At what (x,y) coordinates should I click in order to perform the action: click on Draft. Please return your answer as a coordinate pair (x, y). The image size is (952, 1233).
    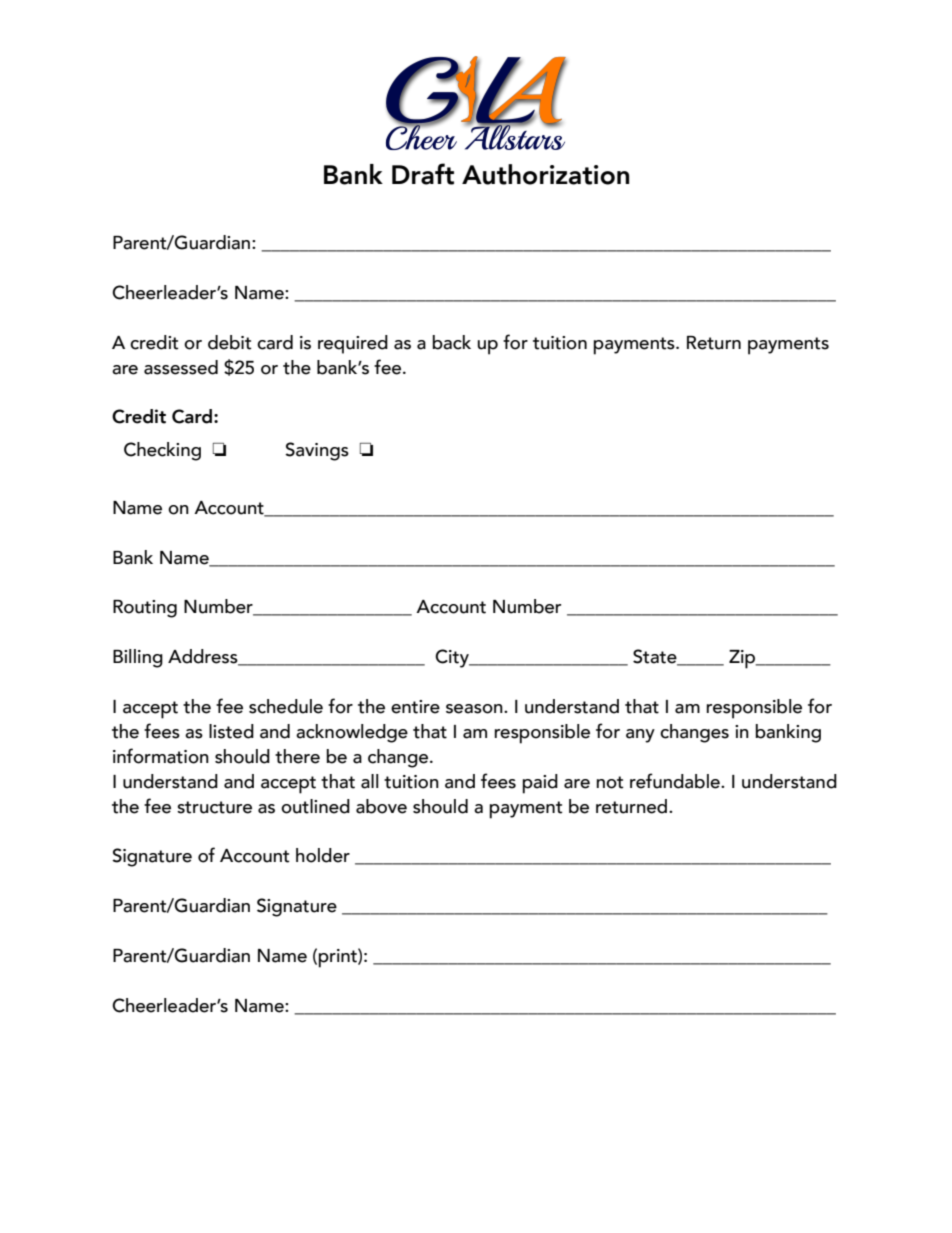
    Looking at the image, I should click on (423, 174).
